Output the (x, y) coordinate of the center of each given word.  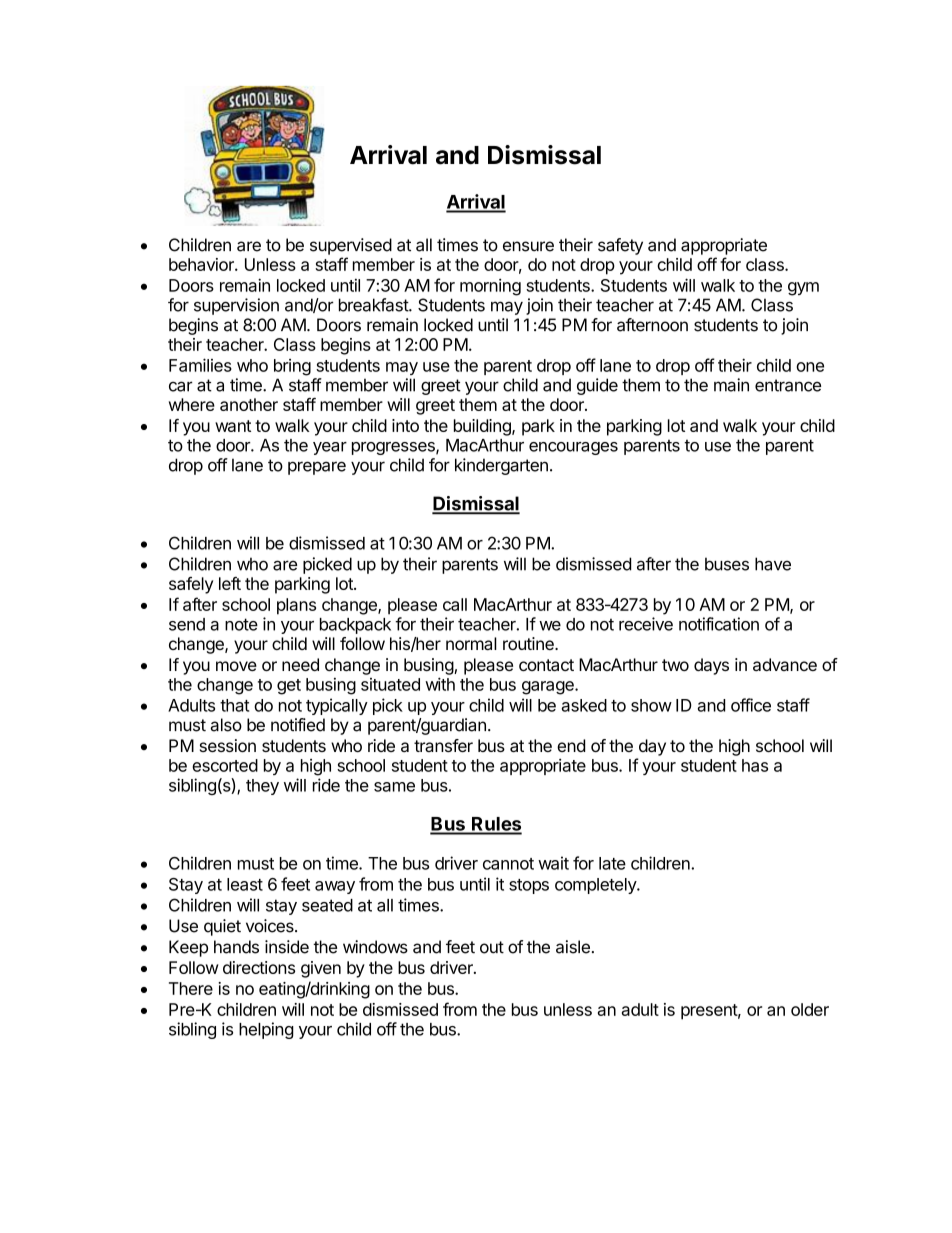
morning (490, 287)
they (262, 787)
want (233, 426)
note (241, 624)
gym (803, 289)
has (755, 765)
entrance (788, 385)
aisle (573, 947)
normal (471, 643)
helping (266, 1030)
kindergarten (501, 466)
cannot (508, 864)
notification (719, 624)
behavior (202, 264)
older (810, 1009)
